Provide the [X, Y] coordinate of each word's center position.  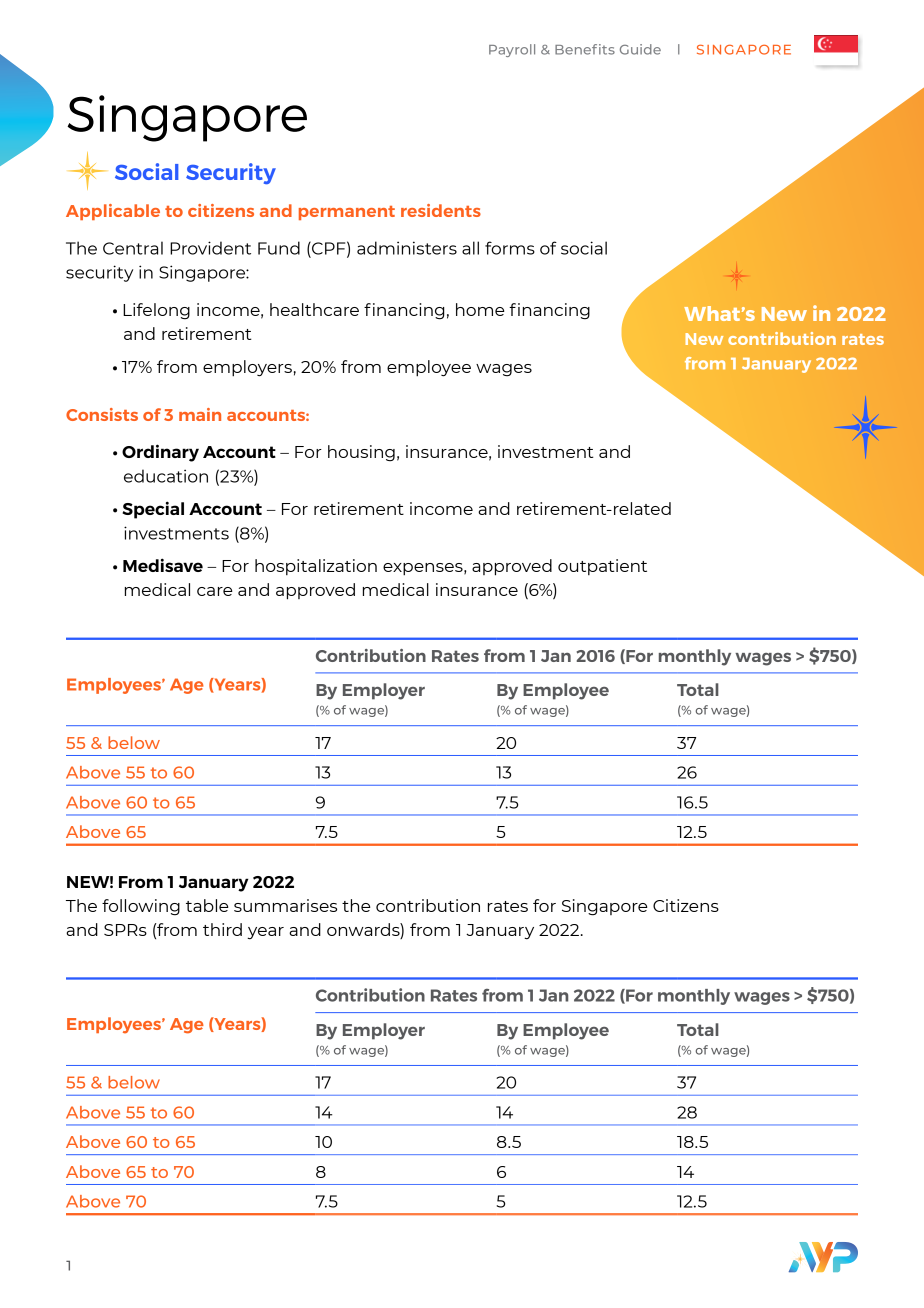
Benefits [585, 49]
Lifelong [156, 311]
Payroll [512, 50]
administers [407, 248]
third [222, 929]
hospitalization [316, 567]
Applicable [113, 212]
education [166, 476]
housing [361, 453]
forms [510, 248]
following [141, 907]
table [207, 905]
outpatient [602, 567]
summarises [285, 905]
